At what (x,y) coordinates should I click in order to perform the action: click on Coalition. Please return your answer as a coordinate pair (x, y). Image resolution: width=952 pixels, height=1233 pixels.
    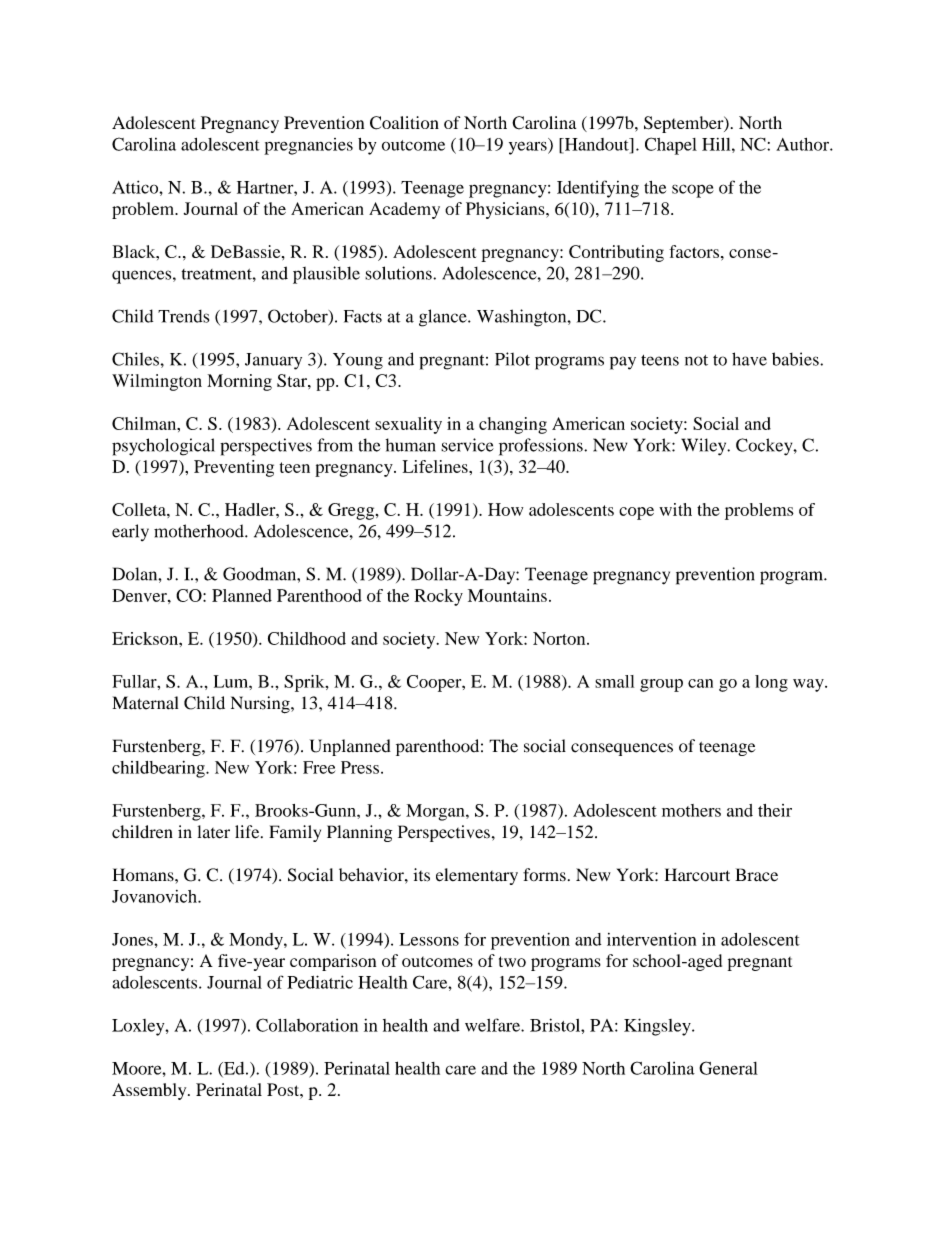
    Looking at the image, I should click on (404, 123).
